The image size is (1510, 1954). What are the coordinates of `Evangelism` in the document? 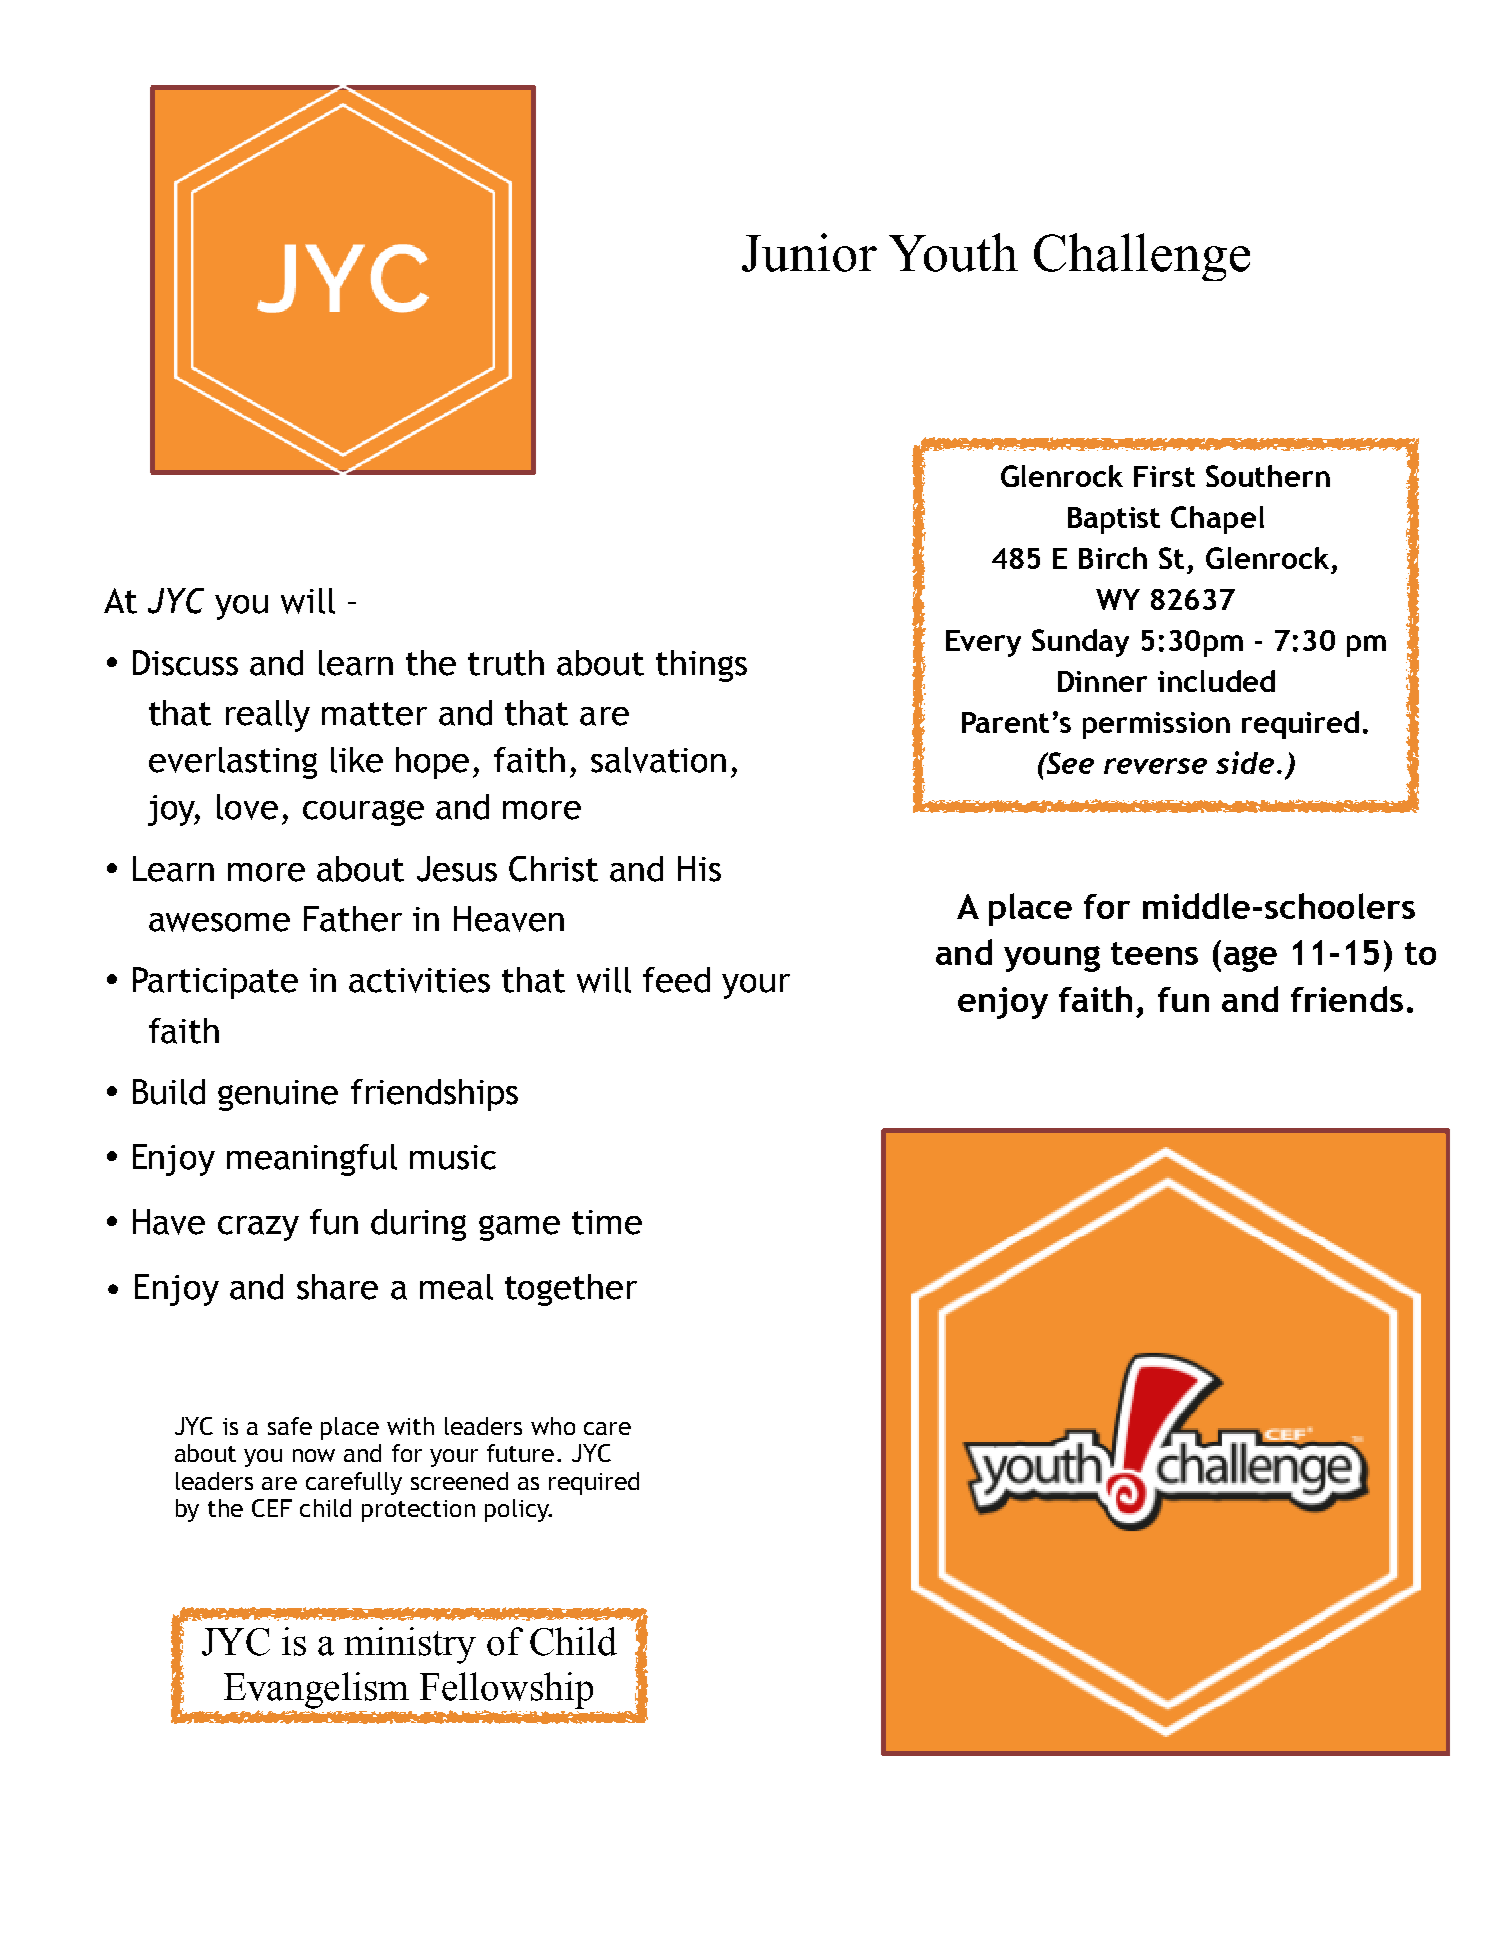 It's located at (316, 1691).
